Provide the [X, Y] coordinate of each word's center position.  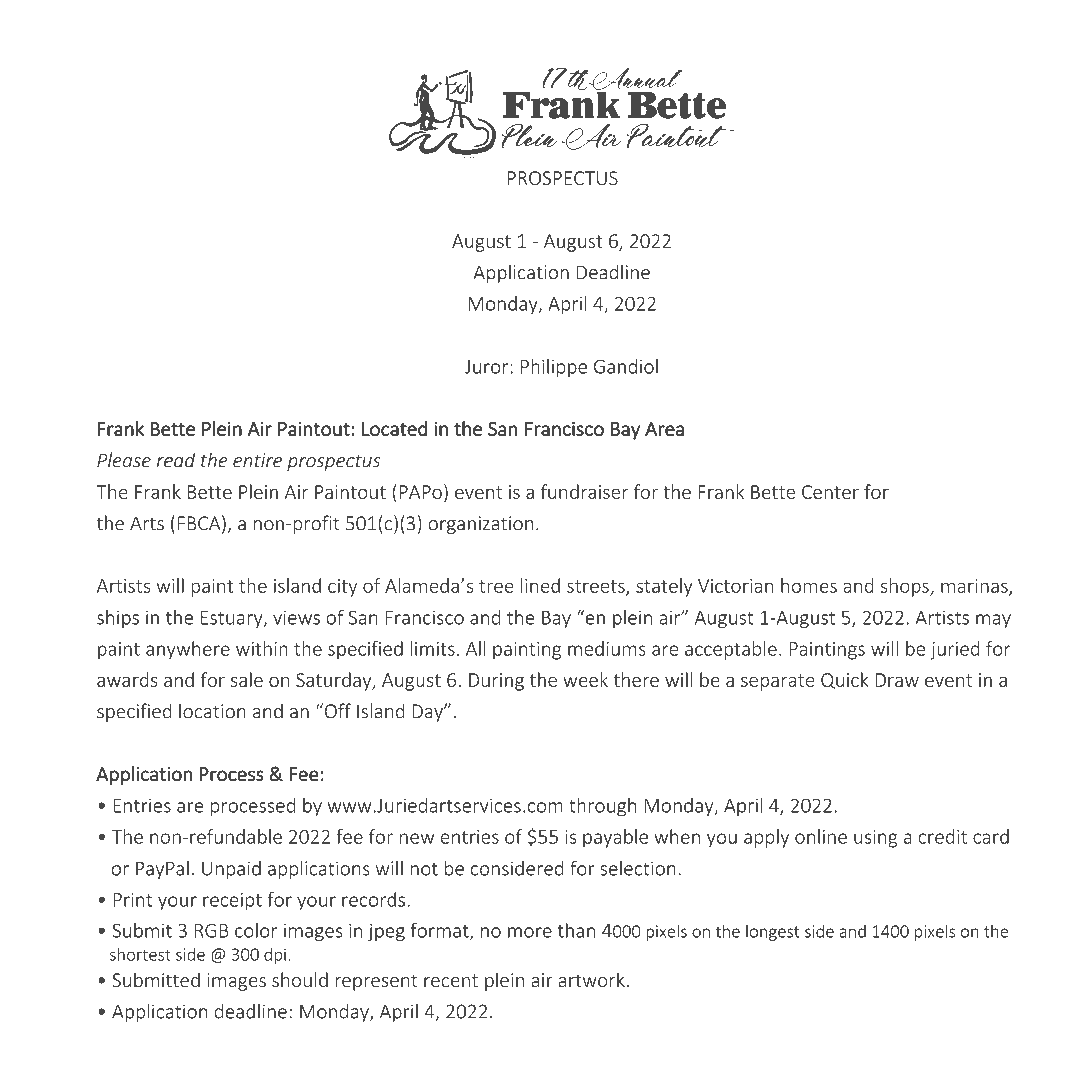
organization [480, 525]
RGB [212, 930]
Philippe [554, 368]
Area [664, 429]
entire [257, 460]
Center [830, 492]
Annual [635, 79]
